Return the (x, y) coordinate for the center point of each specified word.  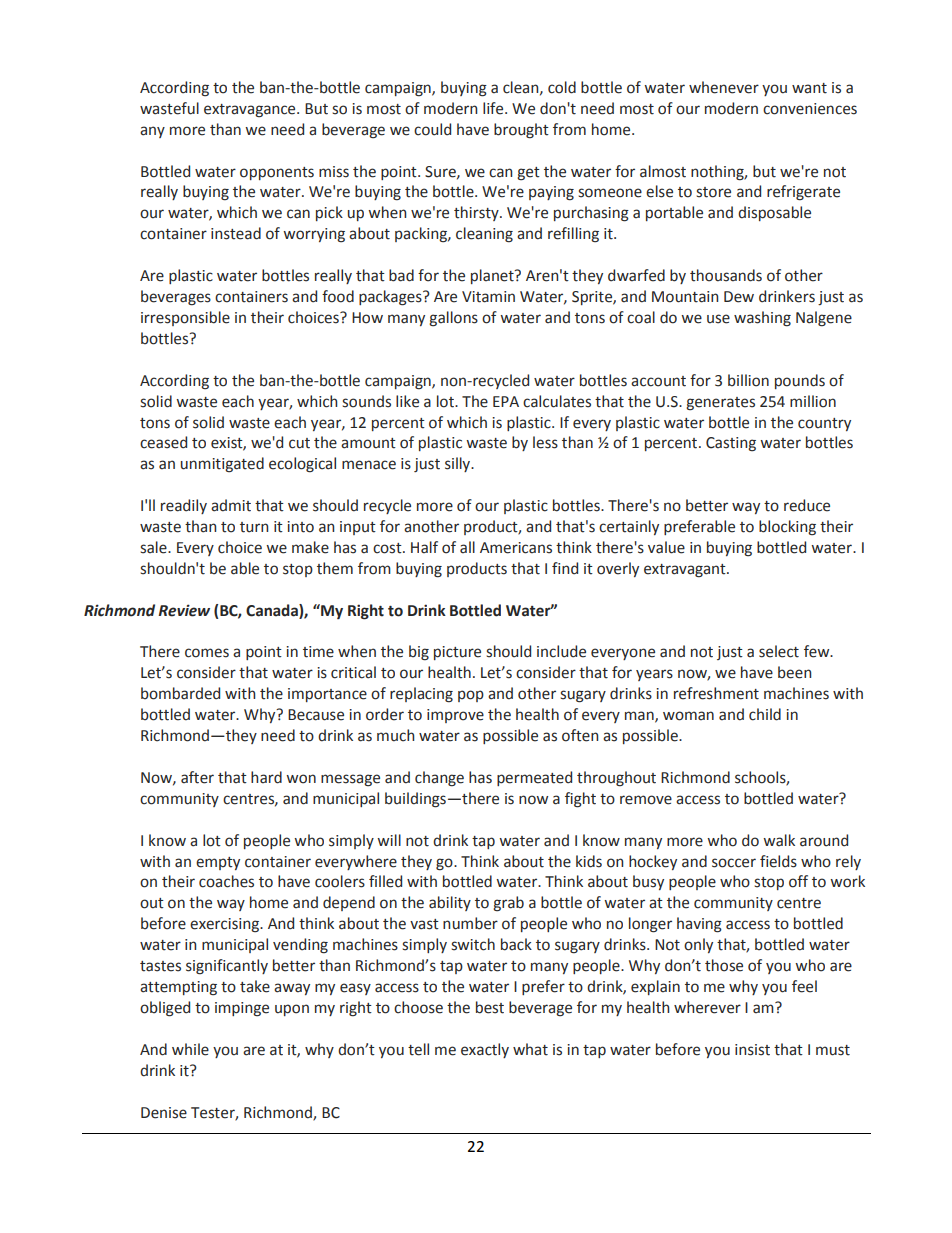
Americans (516, 548)
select (779, 651)
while (190, 1049)
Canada (273, 611)
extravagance (251, 111)
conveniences (810, 109)
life (494, 108)
